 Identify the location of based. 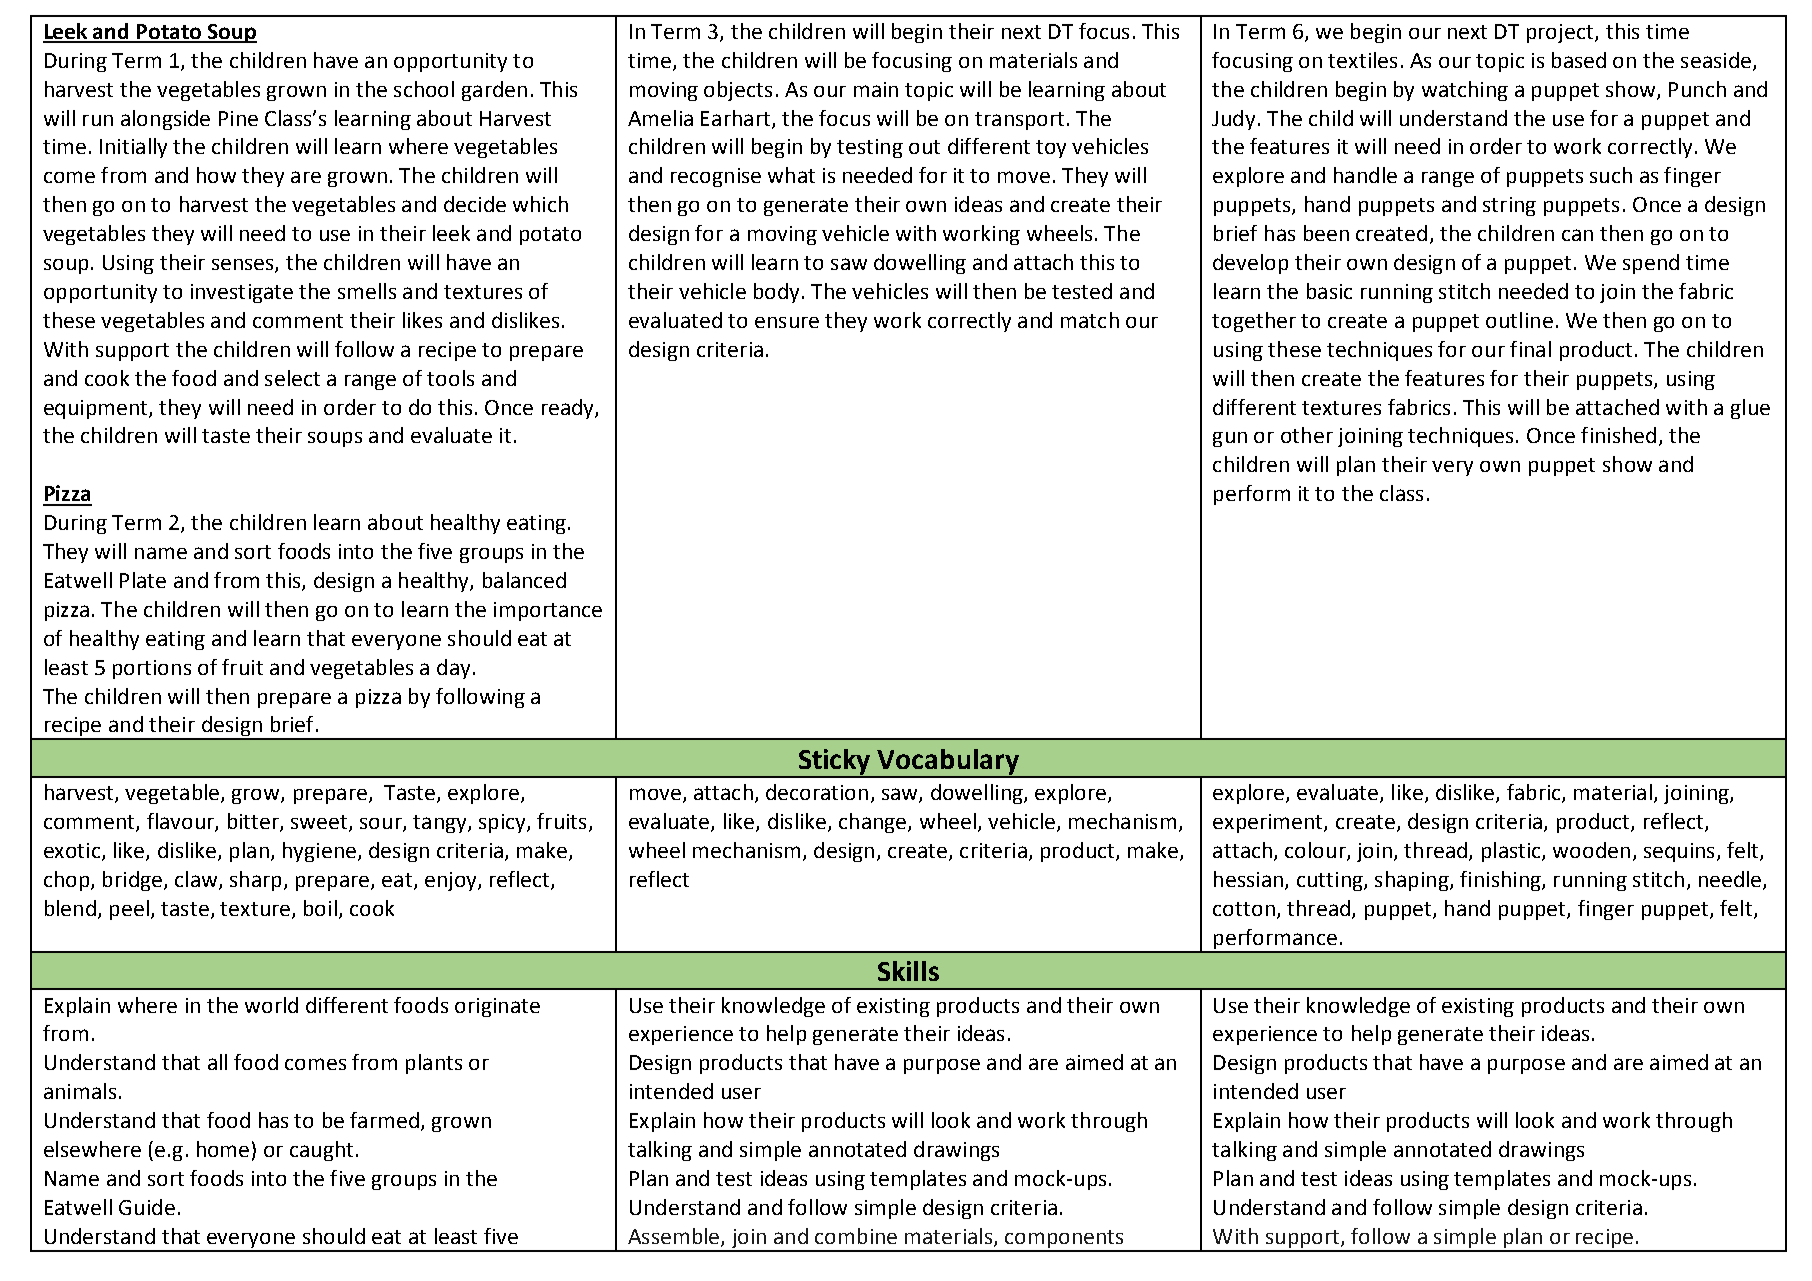
(1579, 60).
